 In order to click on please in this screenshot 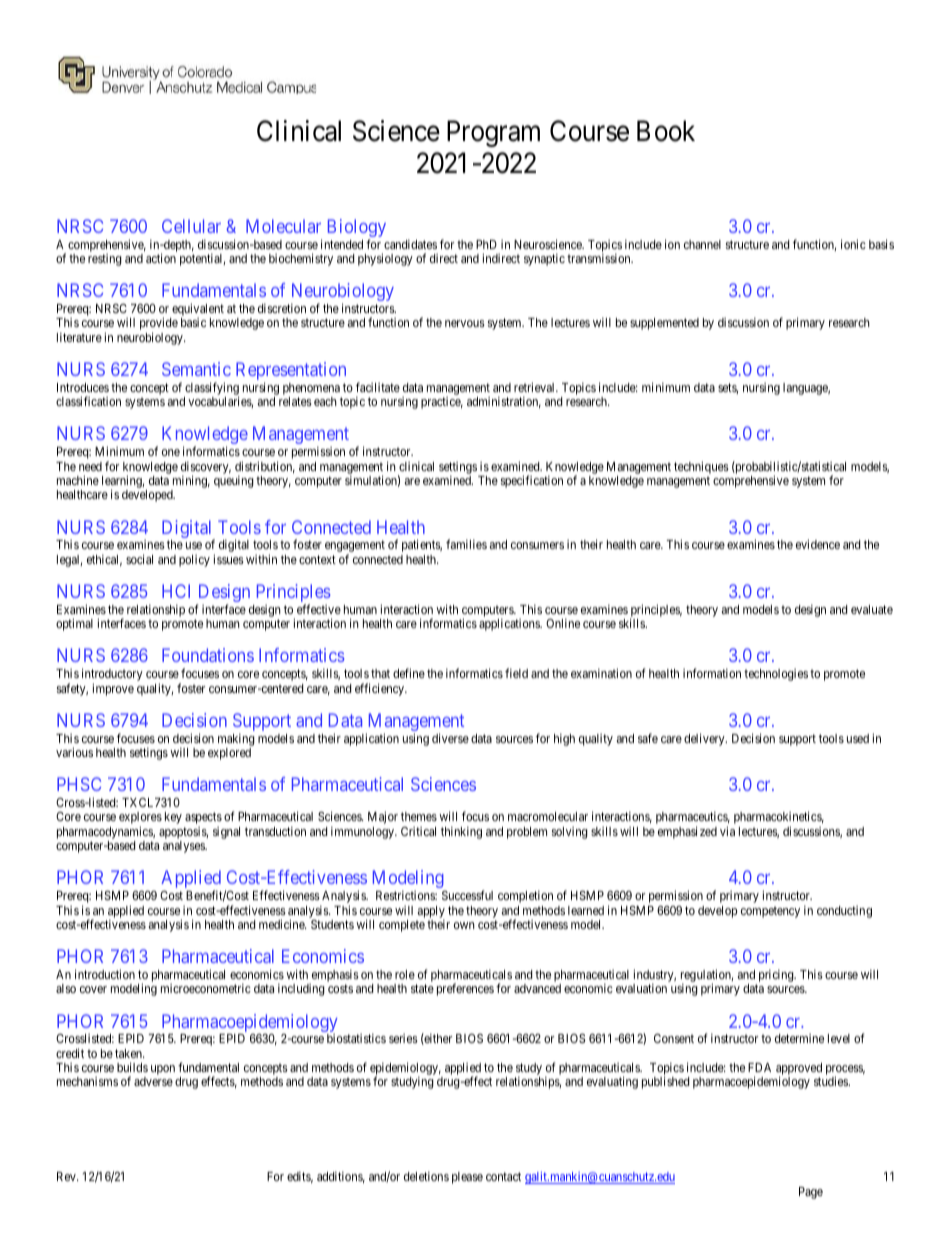, I will do `click(467, 1178)`.
